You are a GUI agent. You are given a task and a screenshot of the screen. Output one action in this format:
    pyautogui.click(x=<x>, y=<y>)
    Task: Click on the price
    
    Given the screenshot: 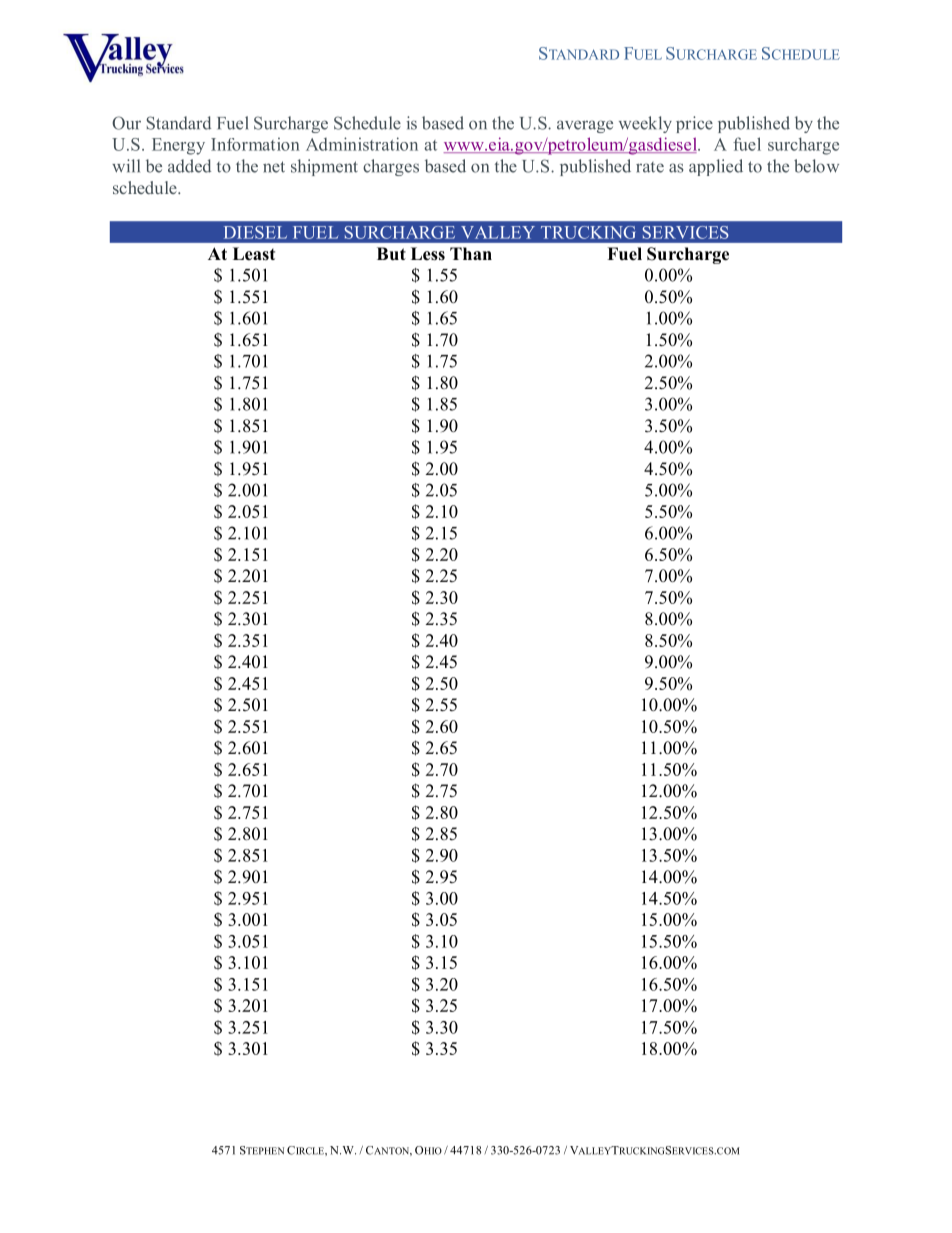 What is the action you would take?
    pyautogui.click(x=694, y=124)
